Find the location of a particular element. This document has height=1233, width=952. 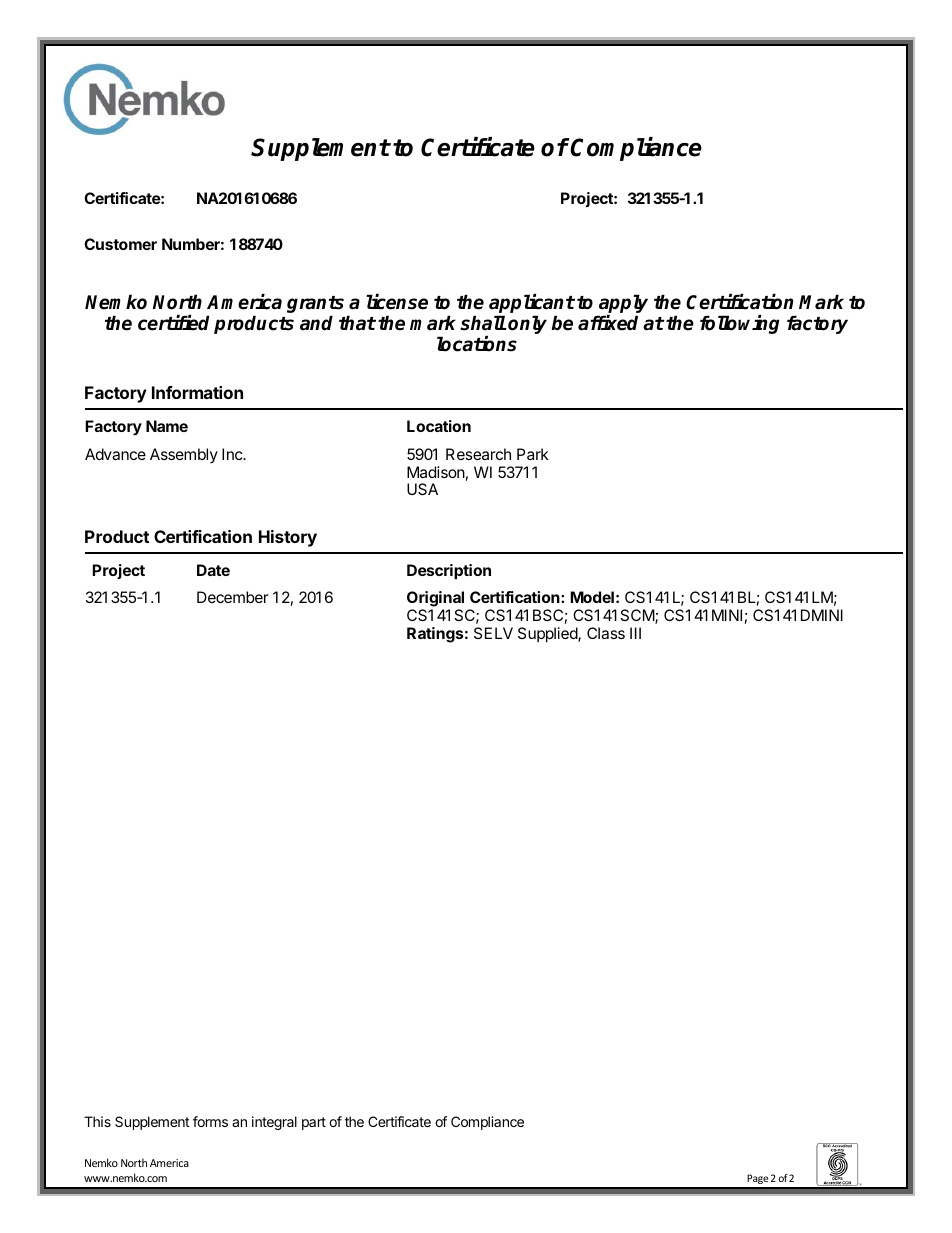

Model is located at coordinates (592, 597).
